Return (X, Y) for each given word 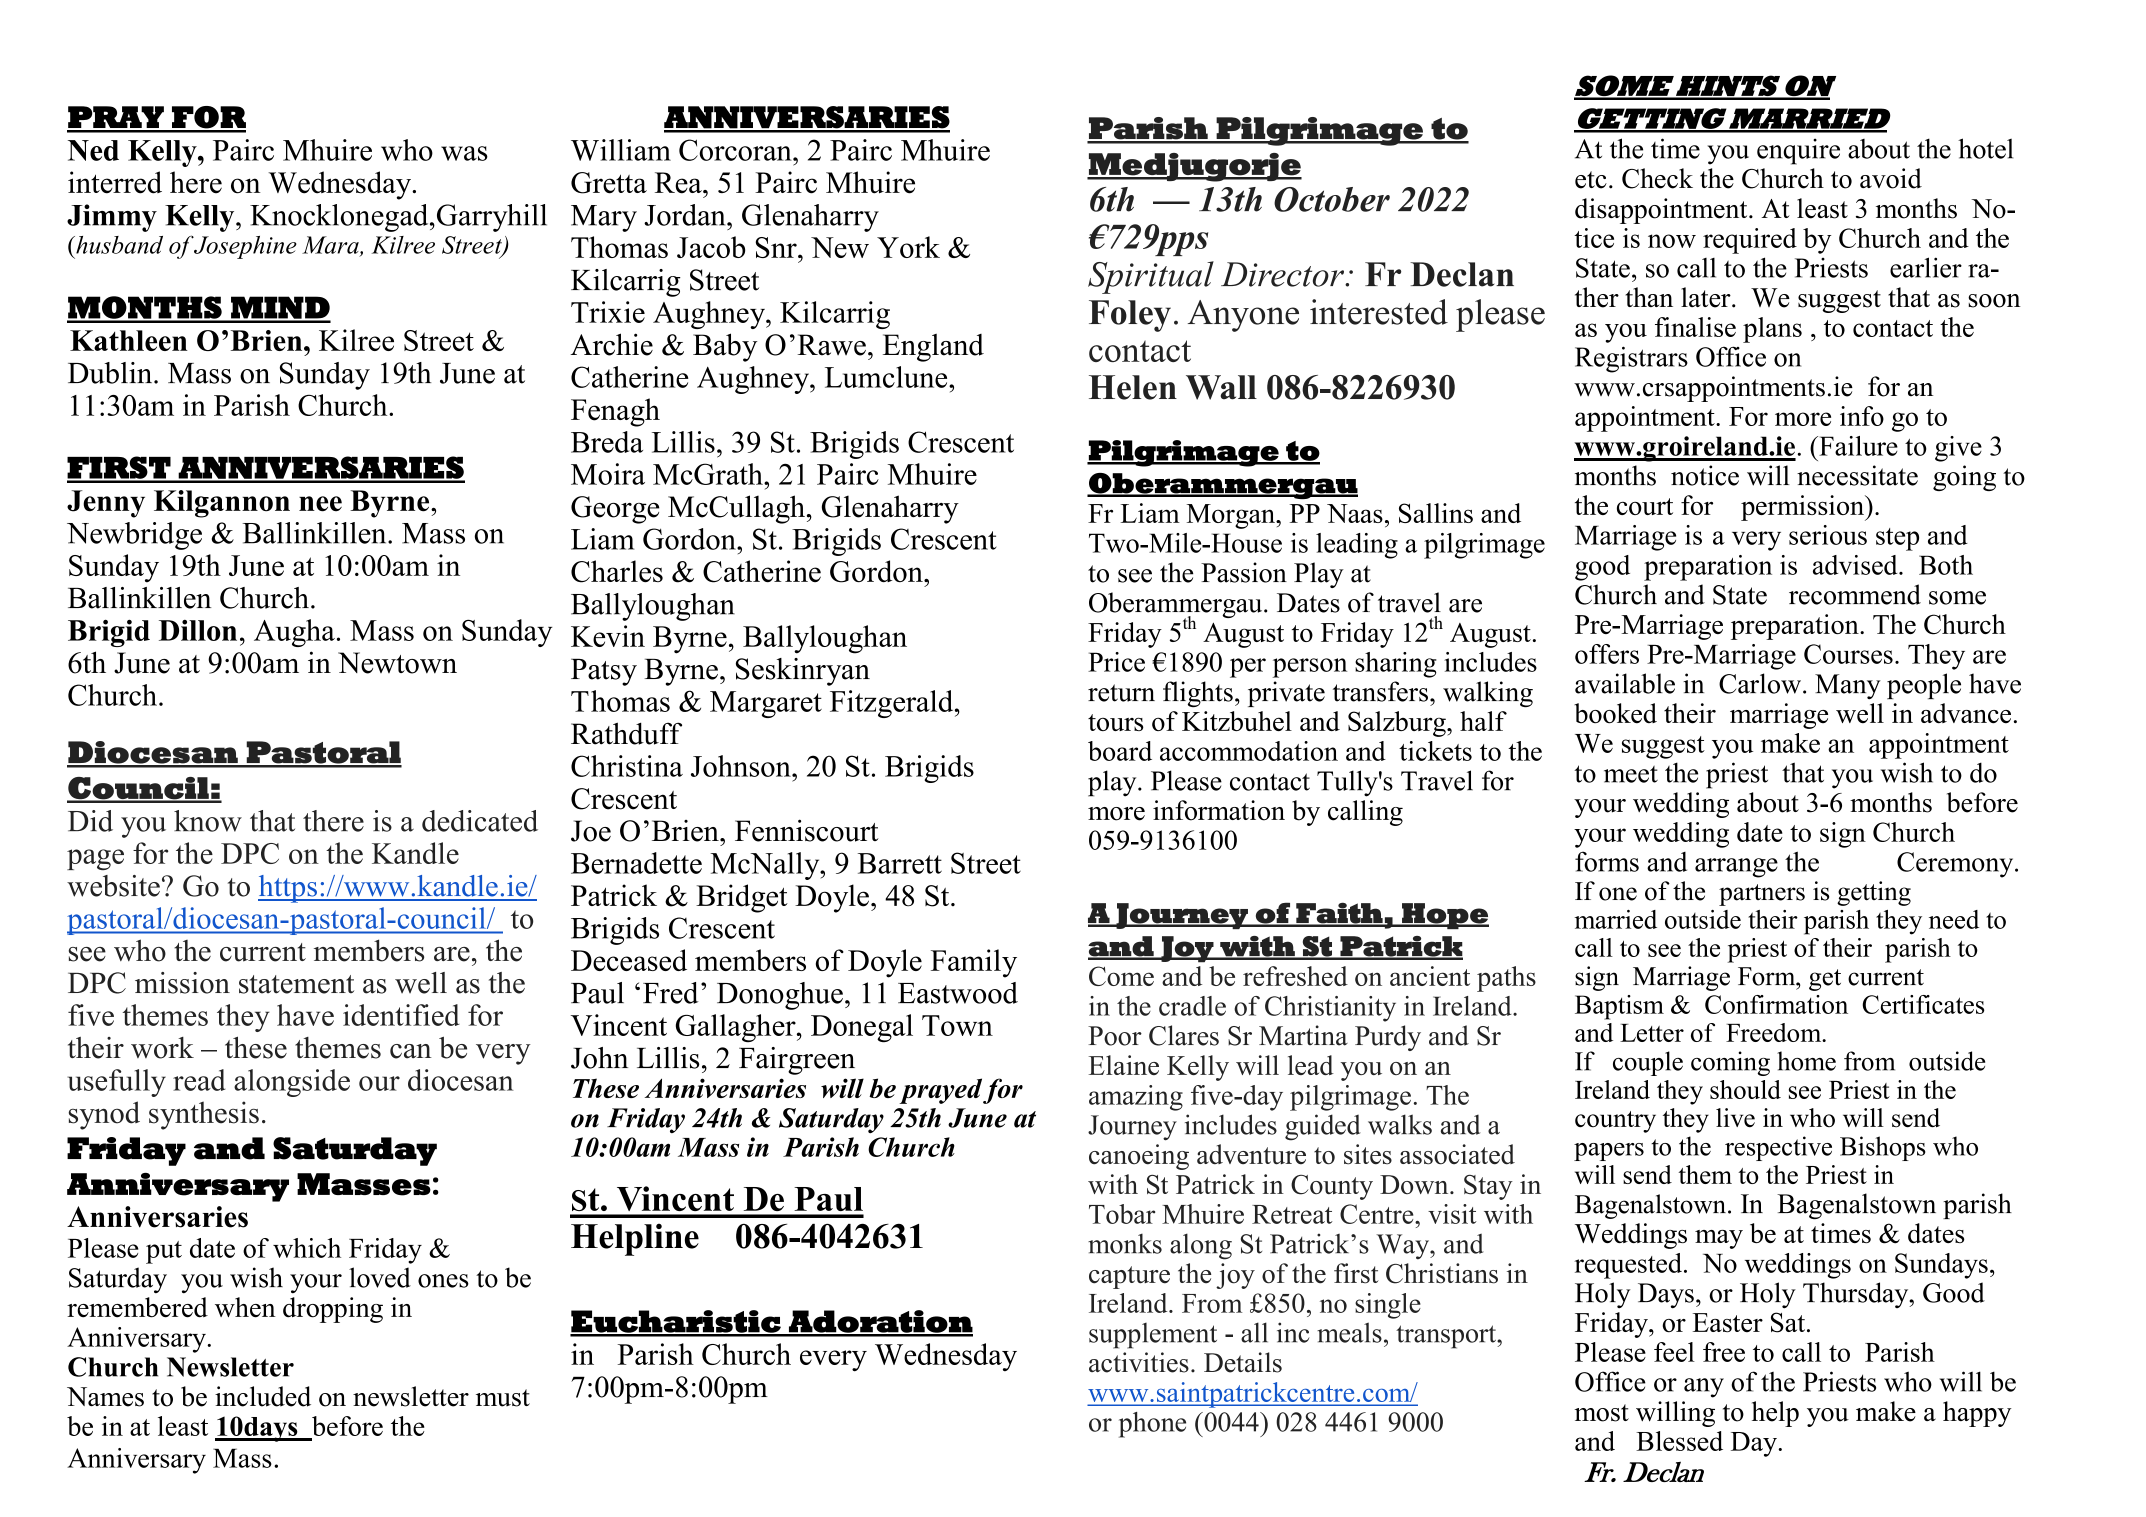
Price (1116, 662)
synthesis (204, 1115)
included (263, 1396)
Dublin (111, 373)
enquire (1798, 151)
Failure (1857, 446)
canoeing (1139, 1157)
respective (1778, 1148)
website (113, 886)
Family (974, 963)
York (908, 247)
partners (1762, 895)
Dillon (198, 630)
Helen (1133, 387)
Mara (331, 246)
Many (1848, 687)
